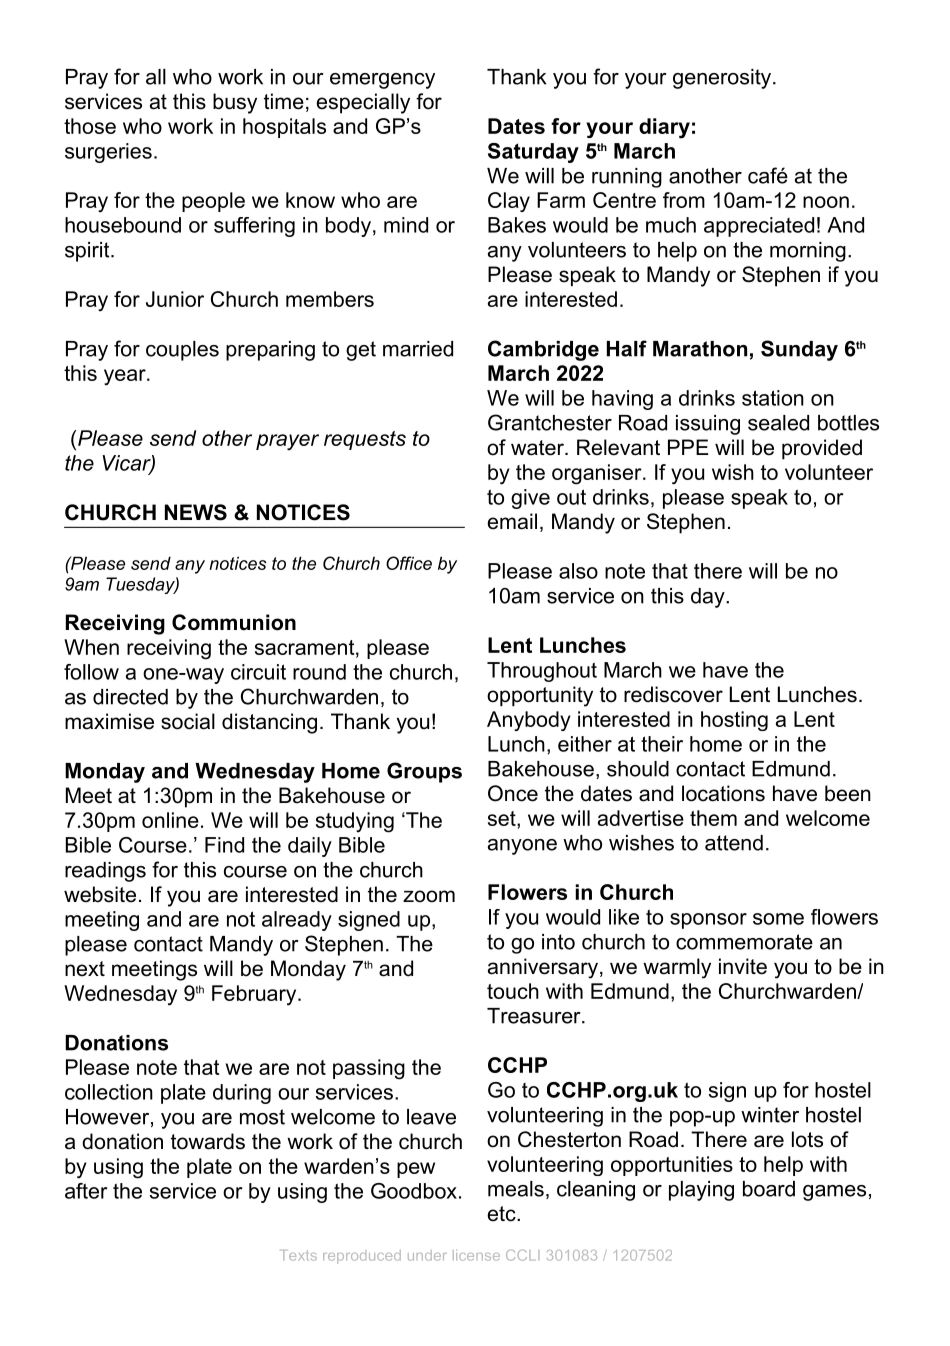 This screenshot has height=1346, width=950. What do you see at coordinates (773, 398) in the screenshot?
I see `station` at bounding box center [773, 398].
